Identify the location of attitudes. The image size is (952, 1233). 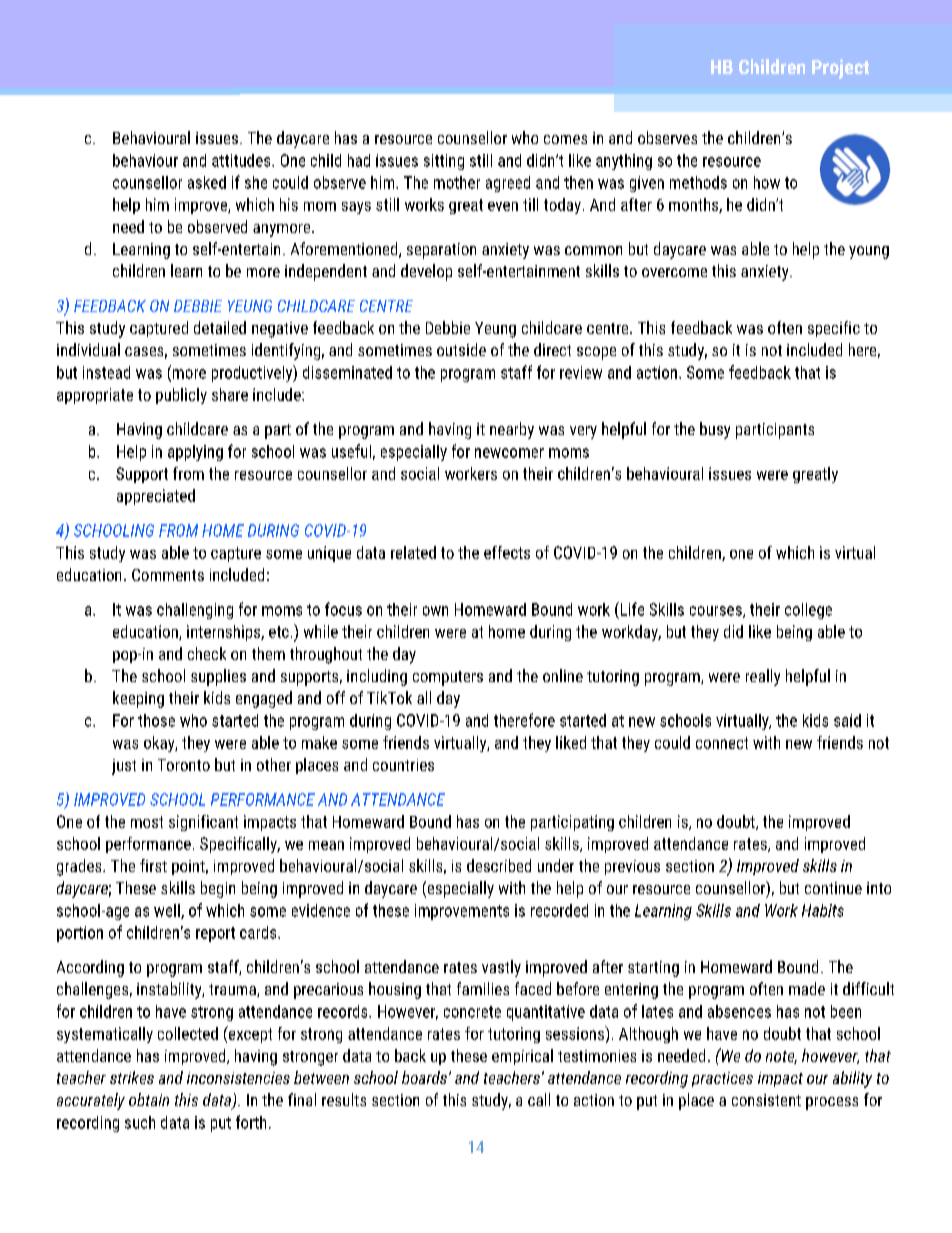
(242, 160).
